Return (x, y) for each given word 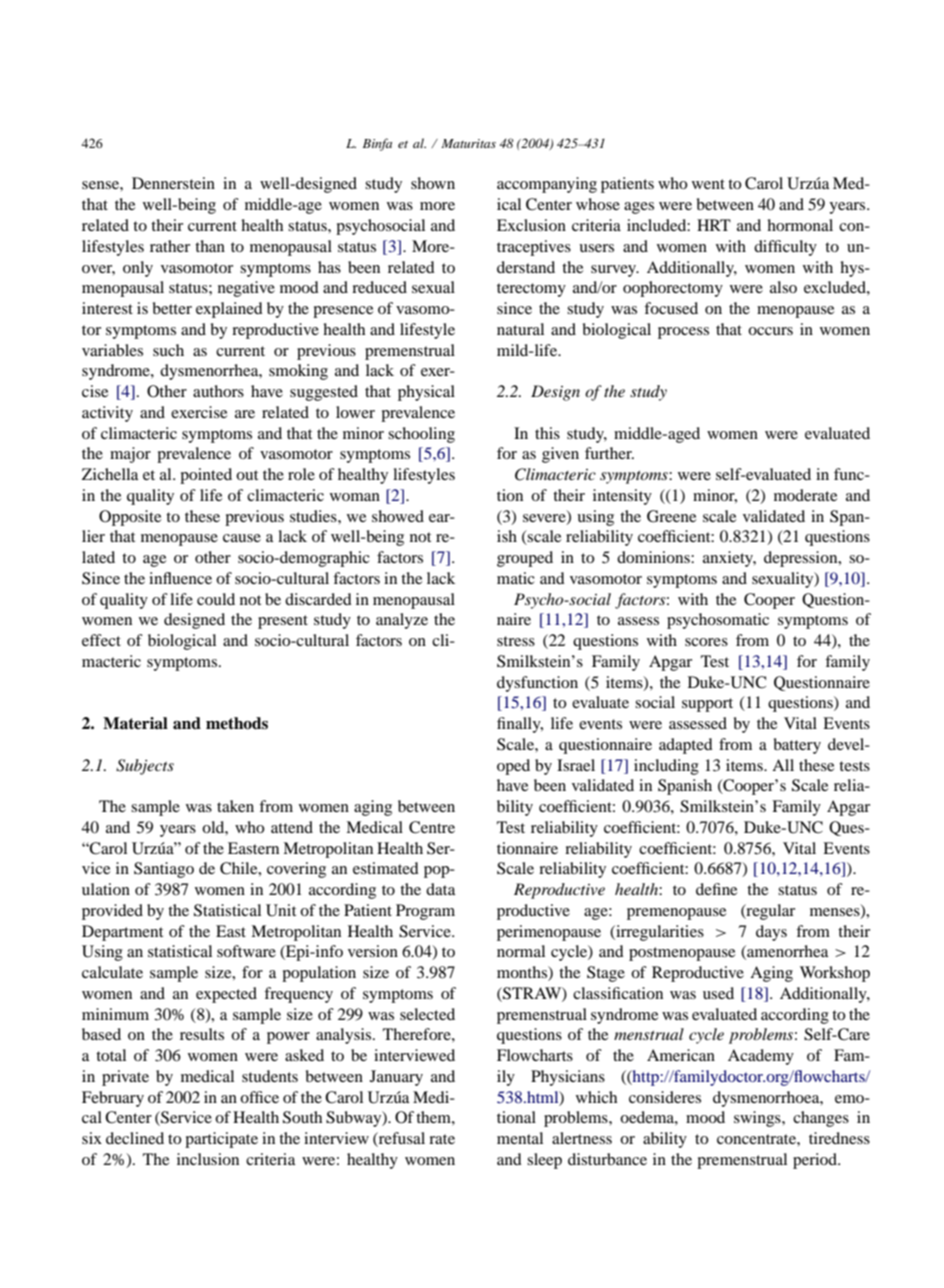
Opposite (130, 518)
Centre (432, 827)
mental (520, 1138)
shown (433, 183)
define (716, 889)
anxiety (729, 559)
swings (758, 1119)
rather (170, 246)
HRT (714, 225)
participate (221, 1140)
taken (235, 806)
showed (398, 516)
